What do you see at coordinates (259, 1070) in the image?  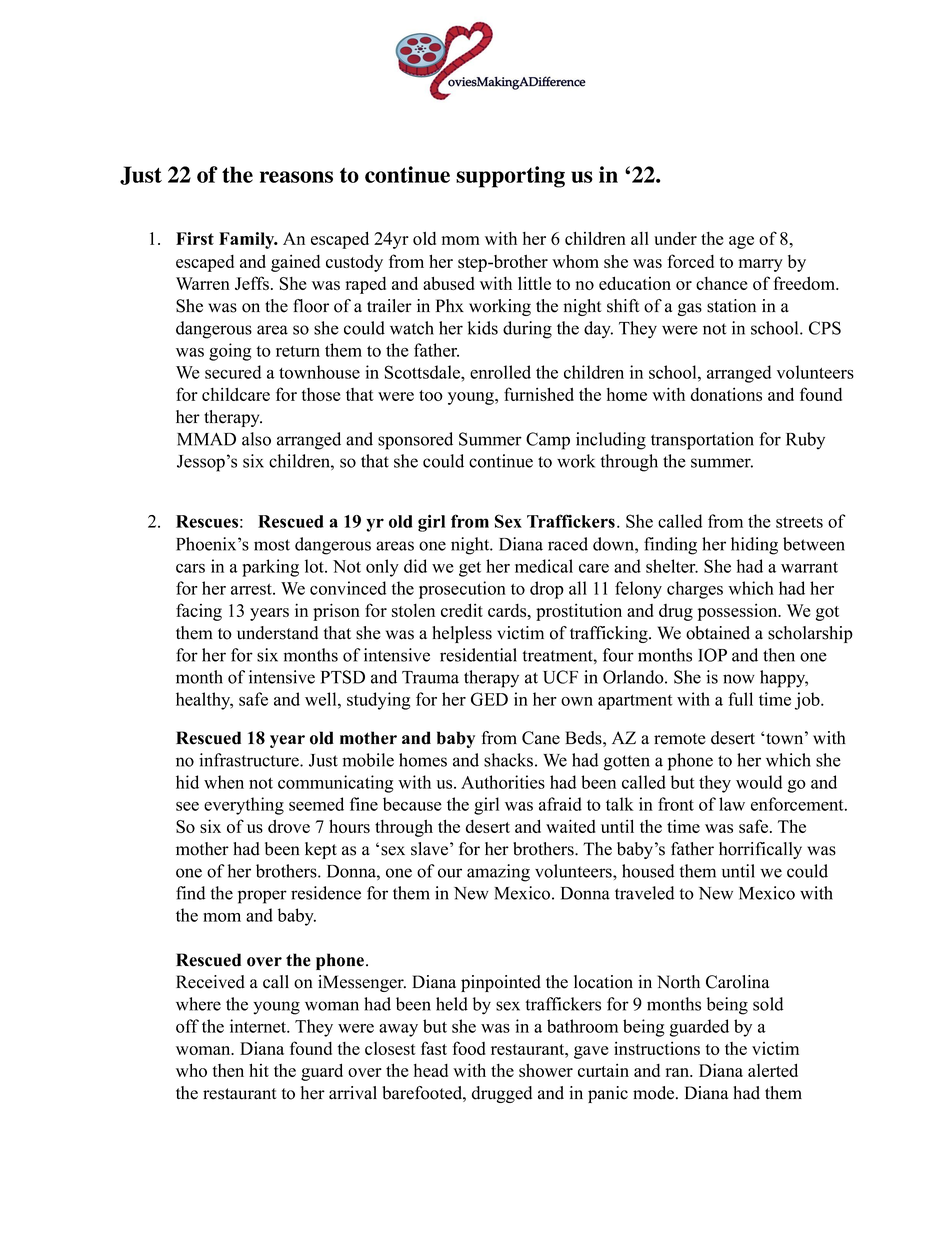 I see `hit` at bounding box center [259, 1070].
